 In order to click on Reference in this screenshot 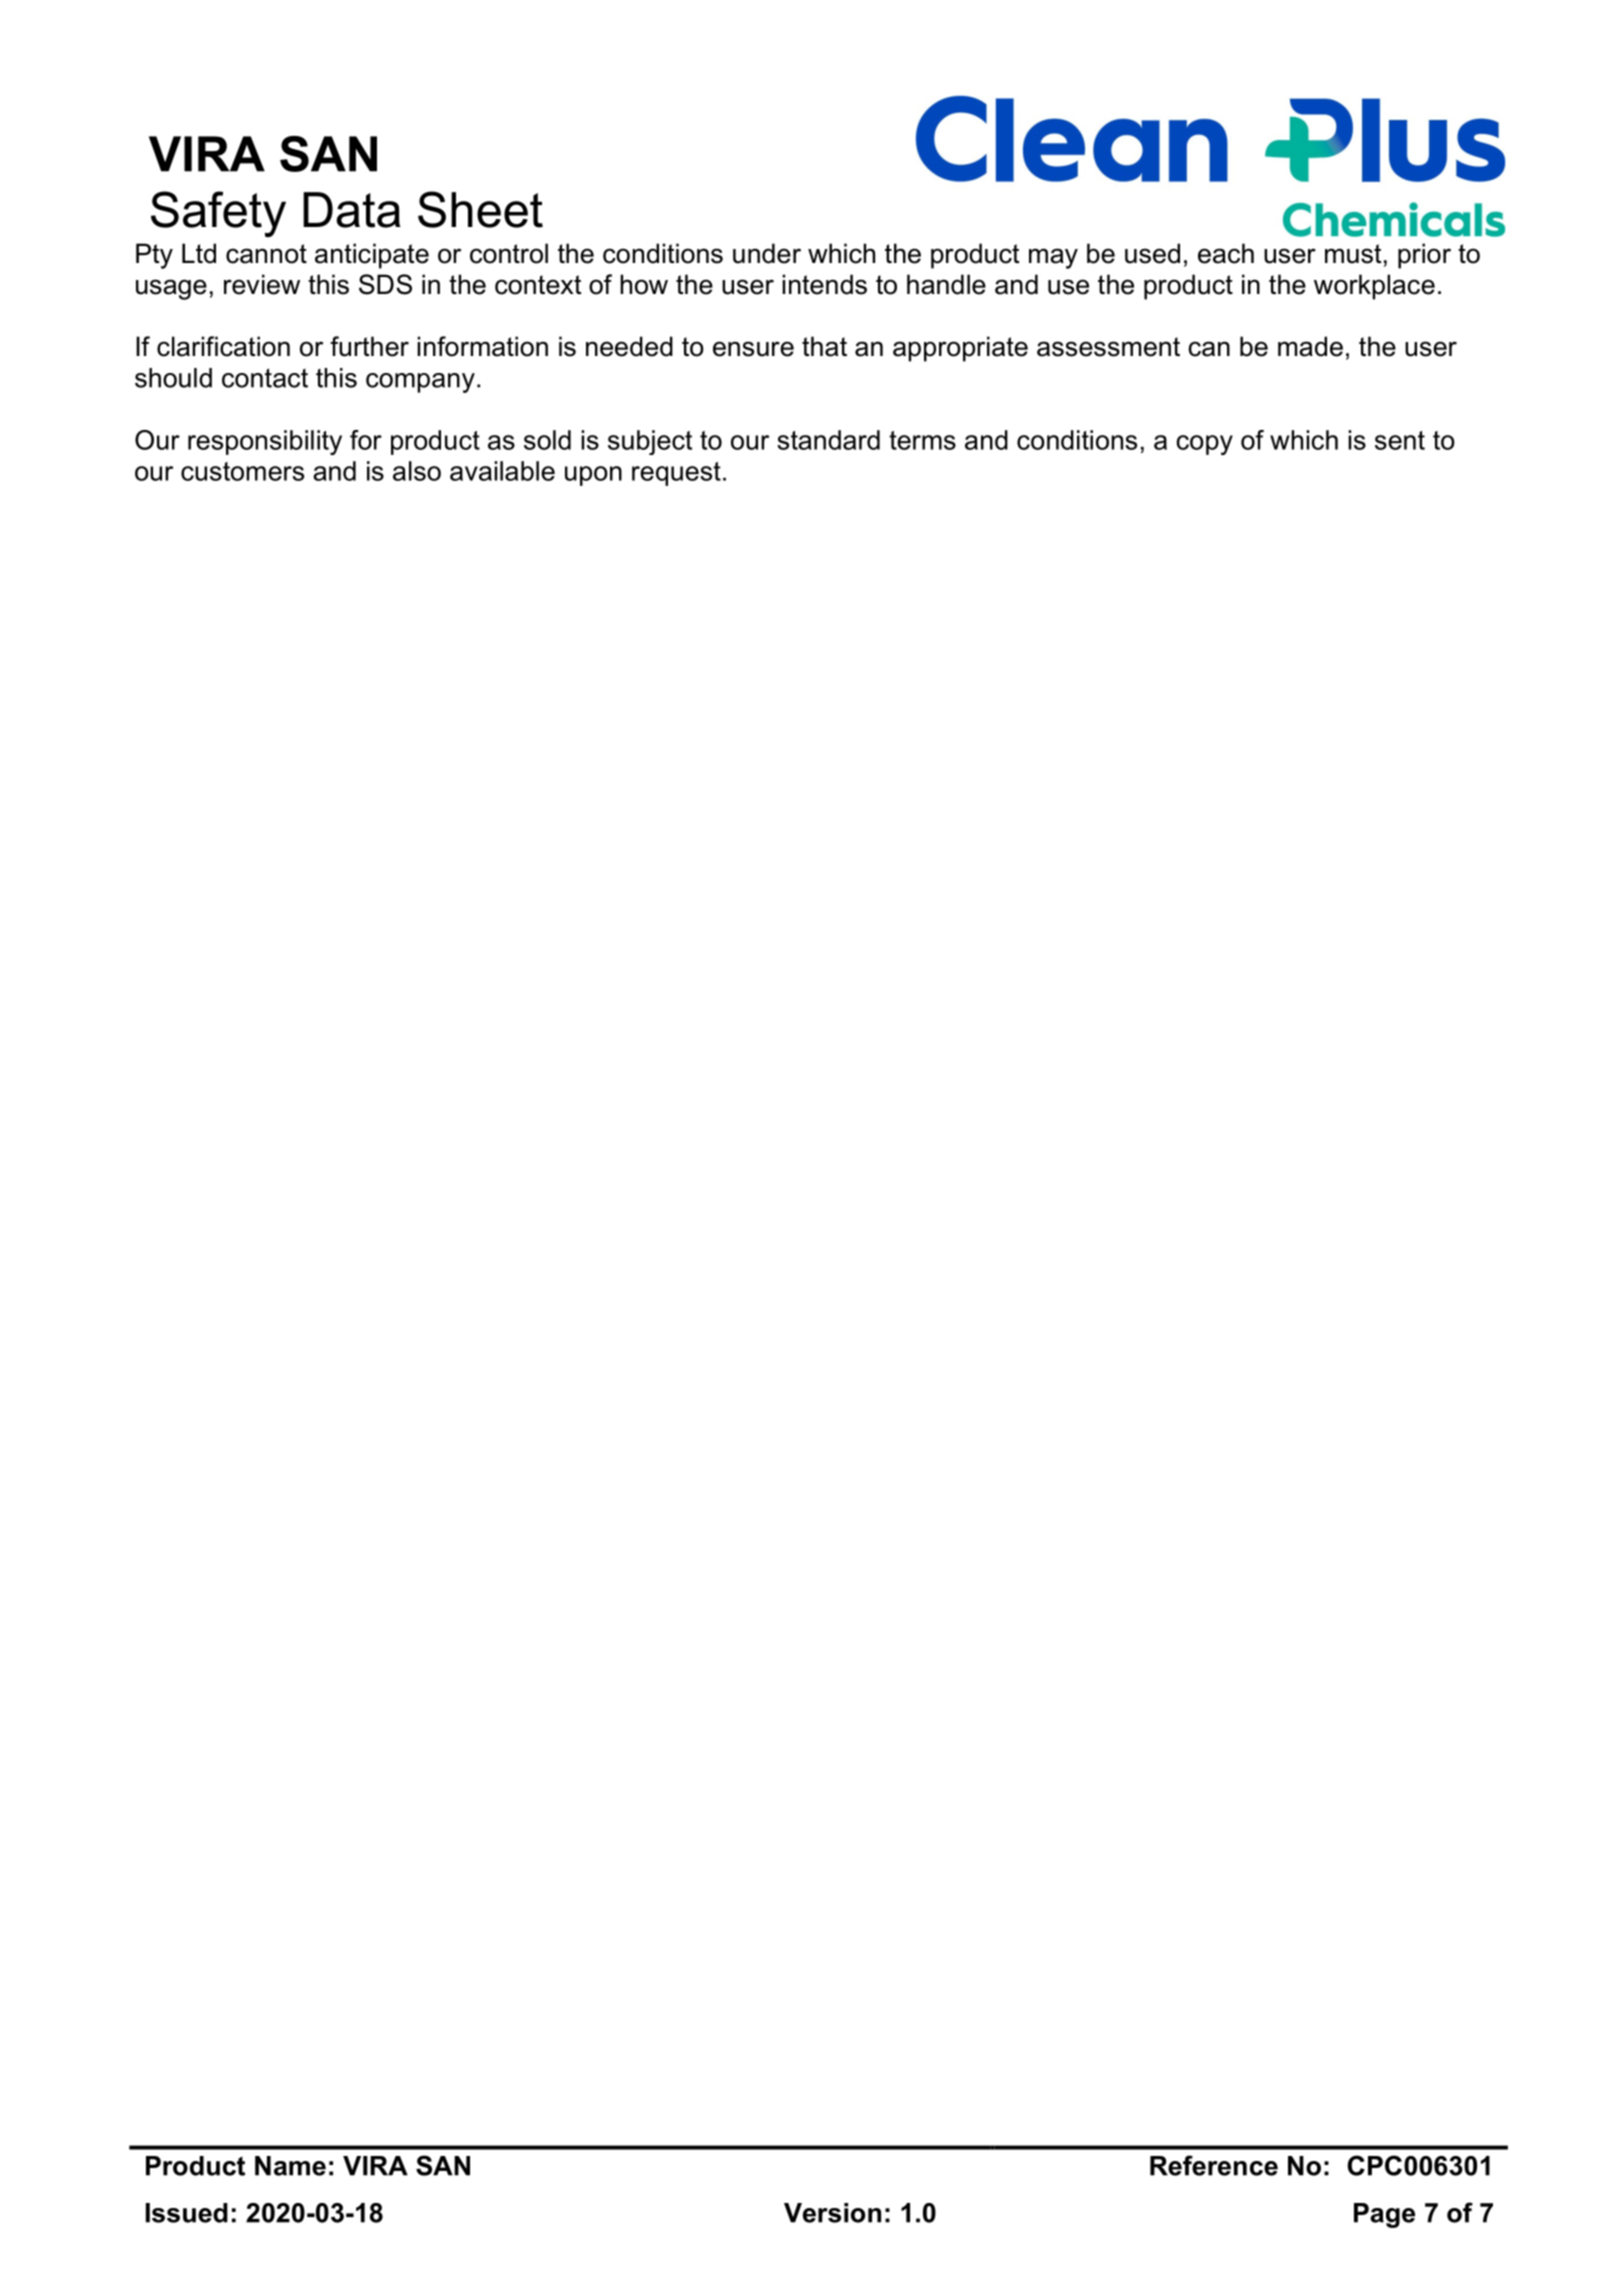, I will do `click(1214, 2165)`.
